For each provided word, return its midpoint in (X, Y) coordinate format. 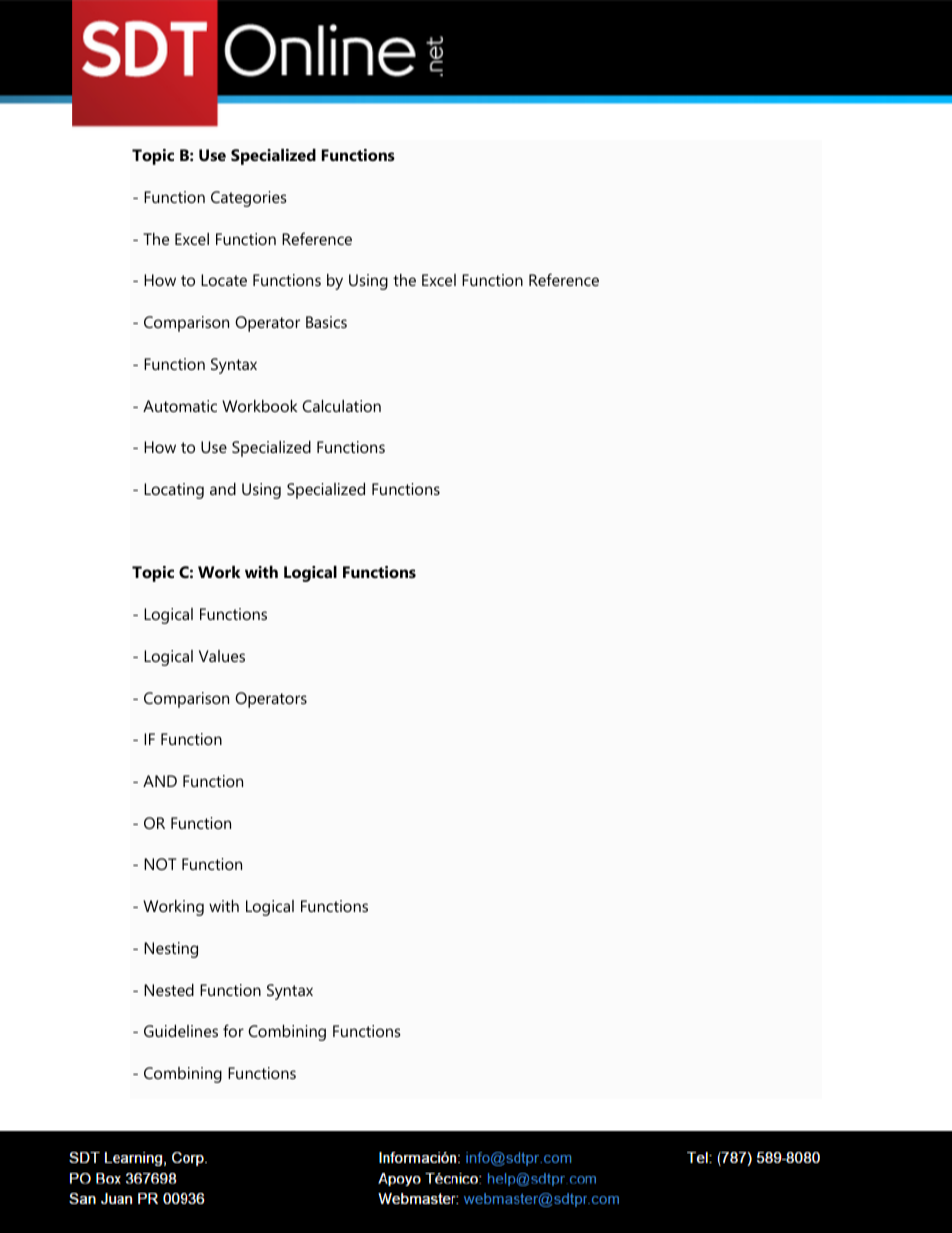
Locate (224, 280)
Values (222, 656)
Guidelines (181, 1031)
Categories (249, 199)
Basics (326, 322)
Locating (174, 491)
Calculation (341, 406)
